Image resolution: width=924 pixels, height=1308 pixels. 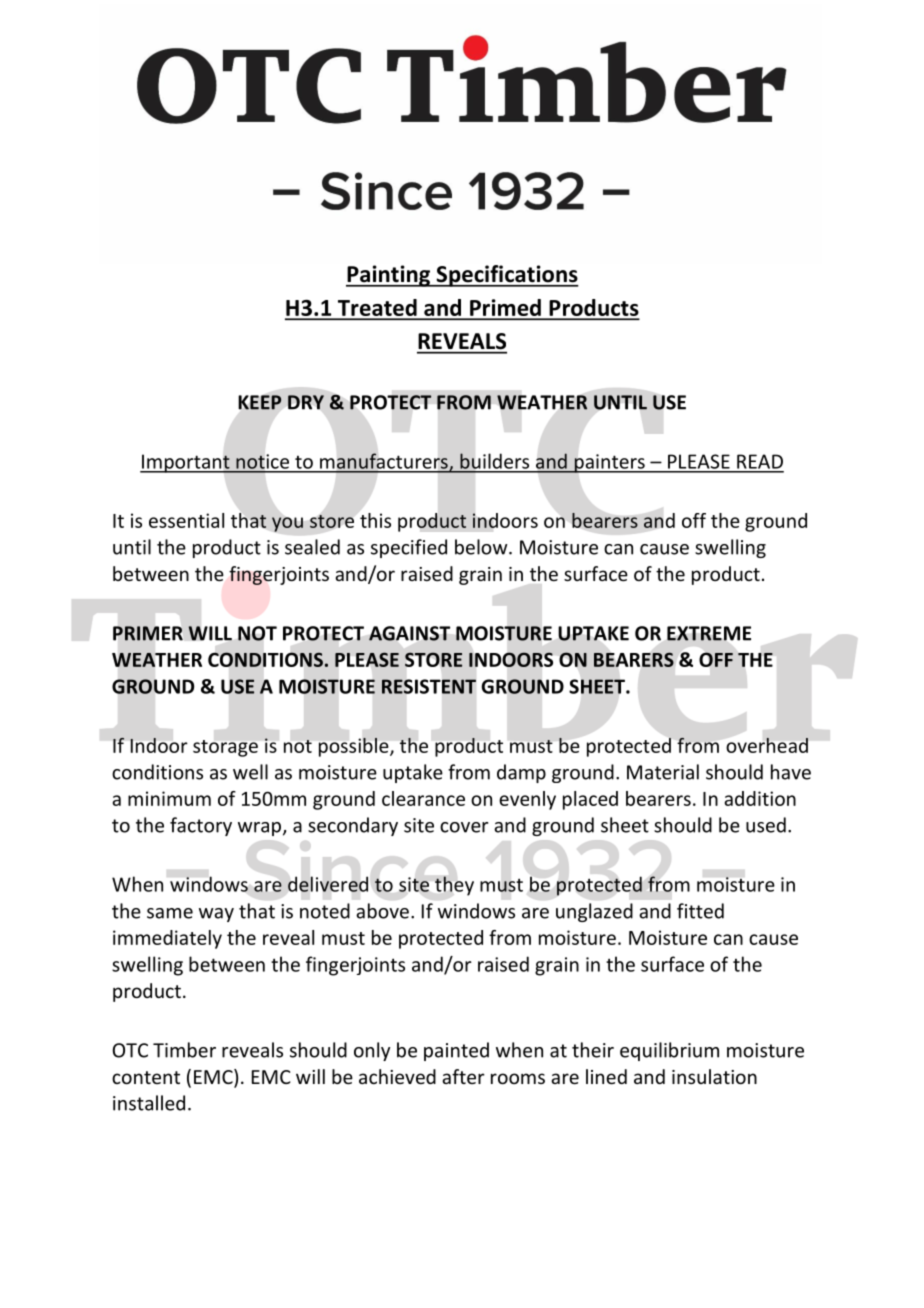 What do you see at coordinates (409, 633) in the screenshot?
I see `AGAINST` at bounding box center [409, 633].
